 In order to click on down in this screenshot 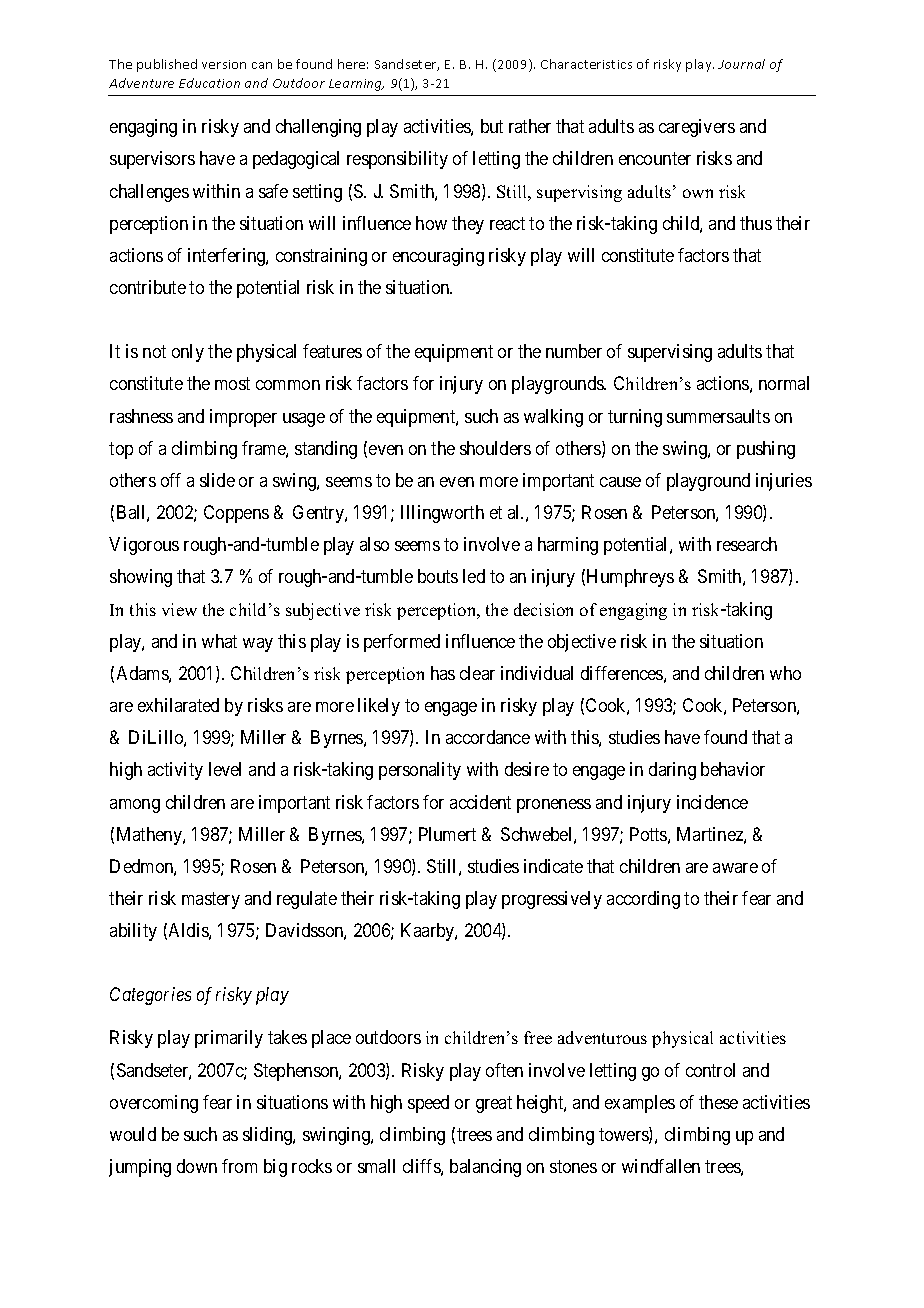, I will do `click(197, 1166)`.
